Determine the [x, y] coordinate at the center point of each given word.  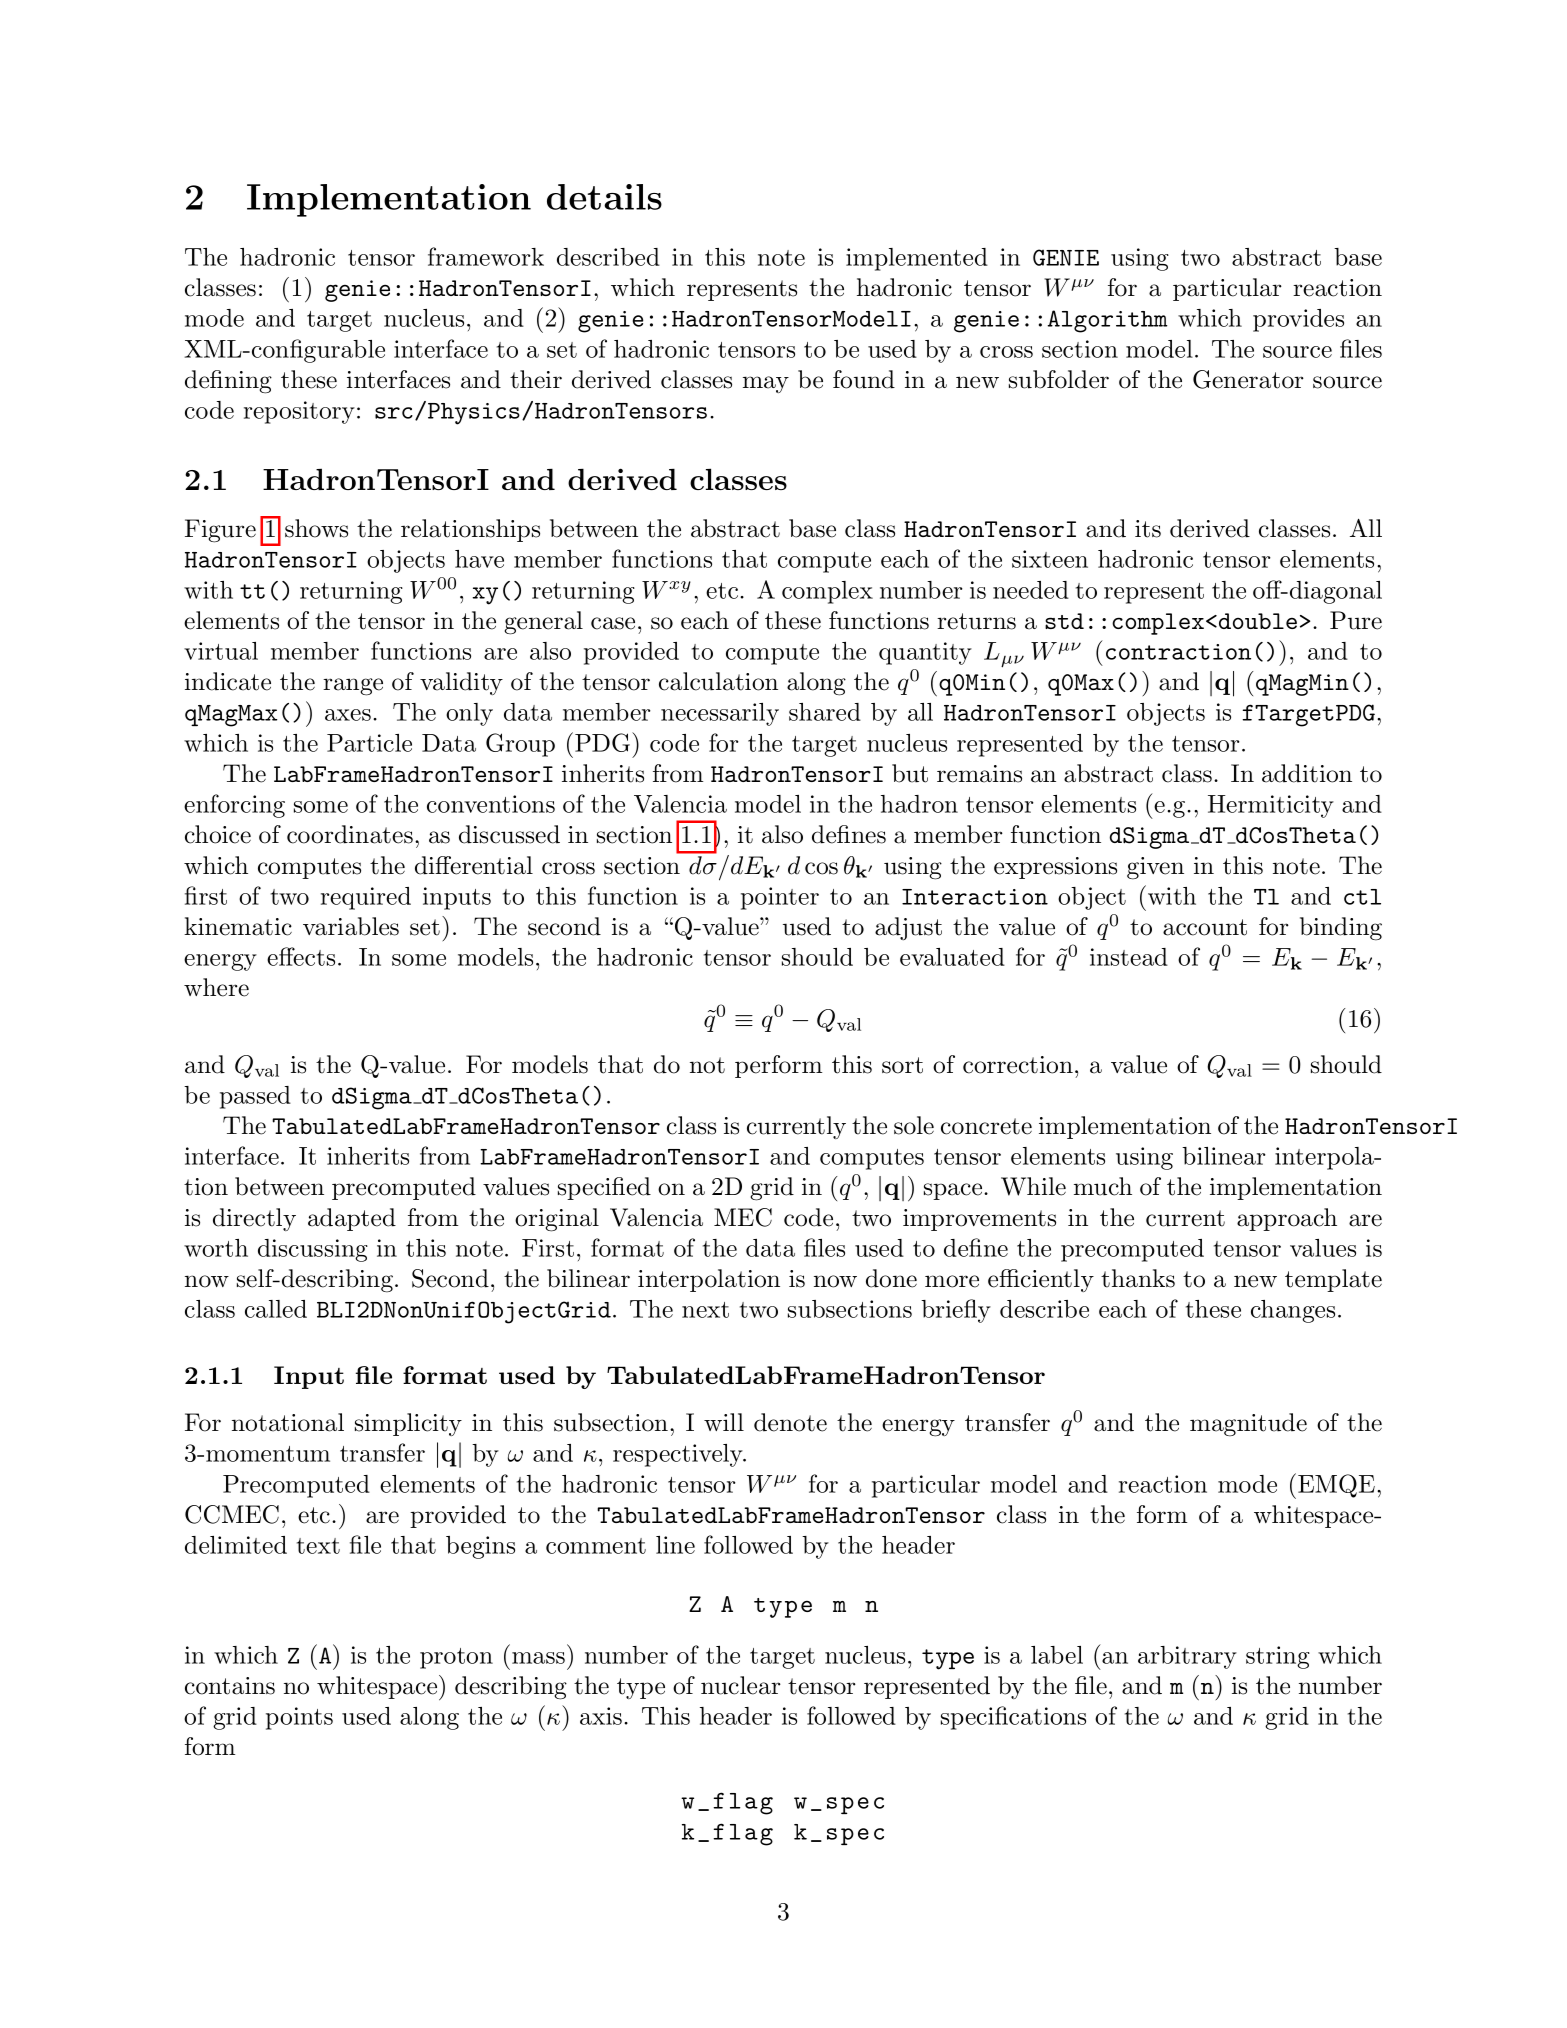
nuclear [741, 1685]
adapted [352, 1219]
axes [348, 715]
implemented [917, 259]
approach [1287, 1219]
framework [486, 256]
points [299, 1718]
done [891, 1278]
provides [1298, 320]
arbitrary [1187, 1657]
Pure [1356, 620]
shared [825, 712]
